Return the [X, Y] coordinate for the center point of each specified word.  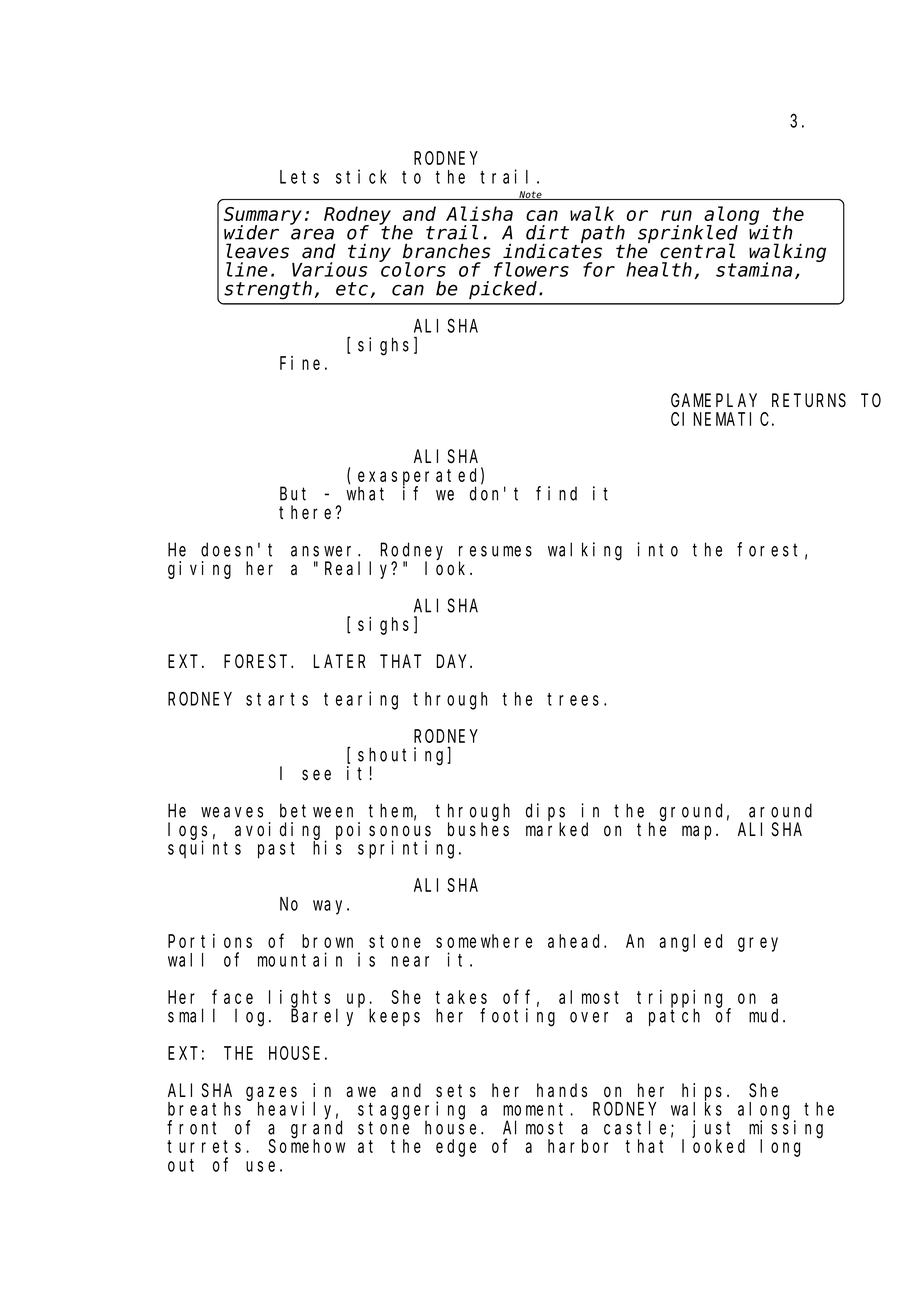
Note [530, 195]
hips [702, 1092]
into [657, 549]
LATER [339, 661]
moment [537, 1109]
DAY [454, 661]
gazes [271, 1093]
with [771, 232]
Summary [263, 217]
